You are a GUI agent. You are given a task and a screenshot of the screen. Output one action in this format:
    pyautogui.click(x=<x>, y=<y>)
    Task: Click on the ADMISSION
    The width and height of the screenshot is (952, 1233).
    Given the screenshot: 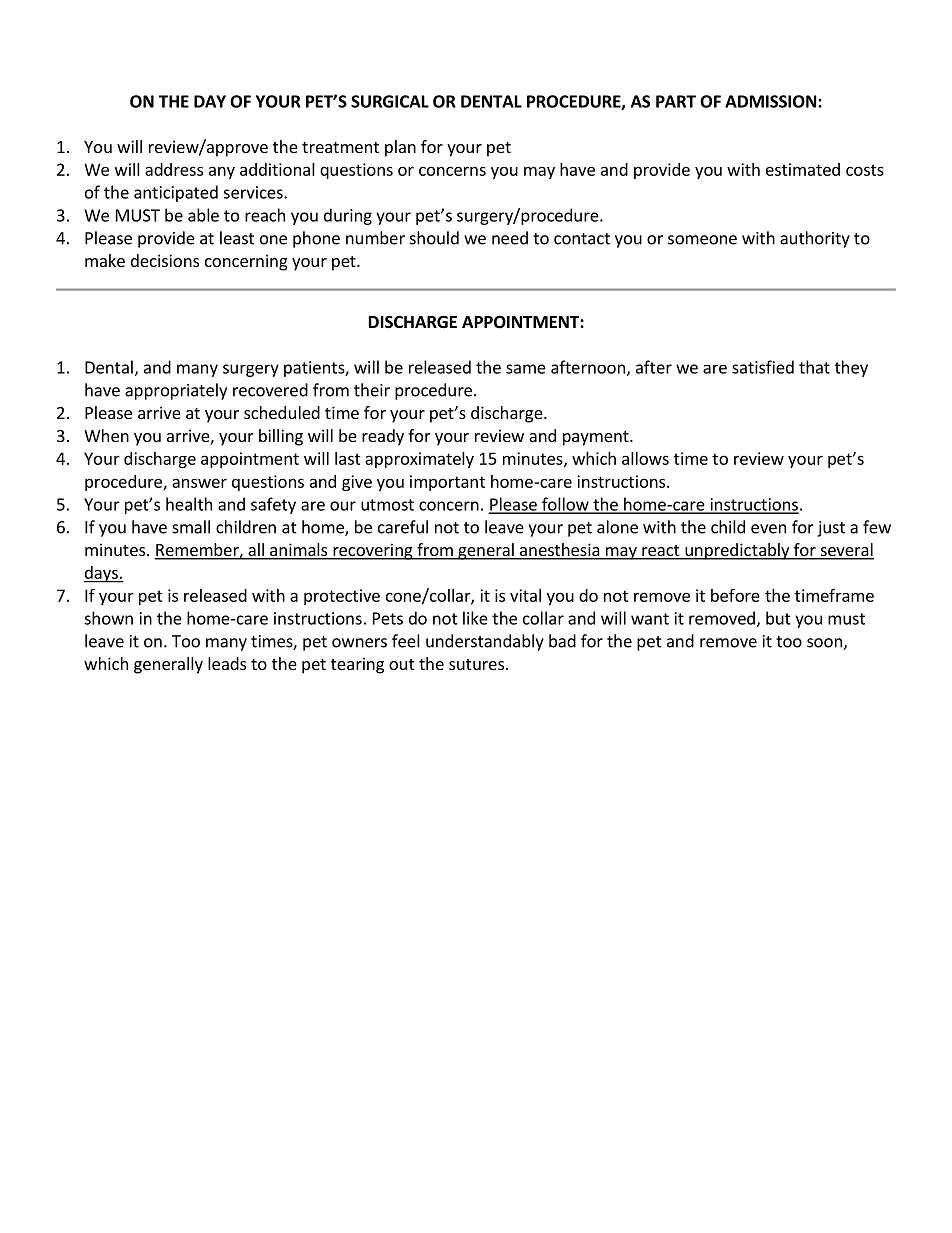 What is the action you would take?
    pyautogui.click(x=771, y=101)
